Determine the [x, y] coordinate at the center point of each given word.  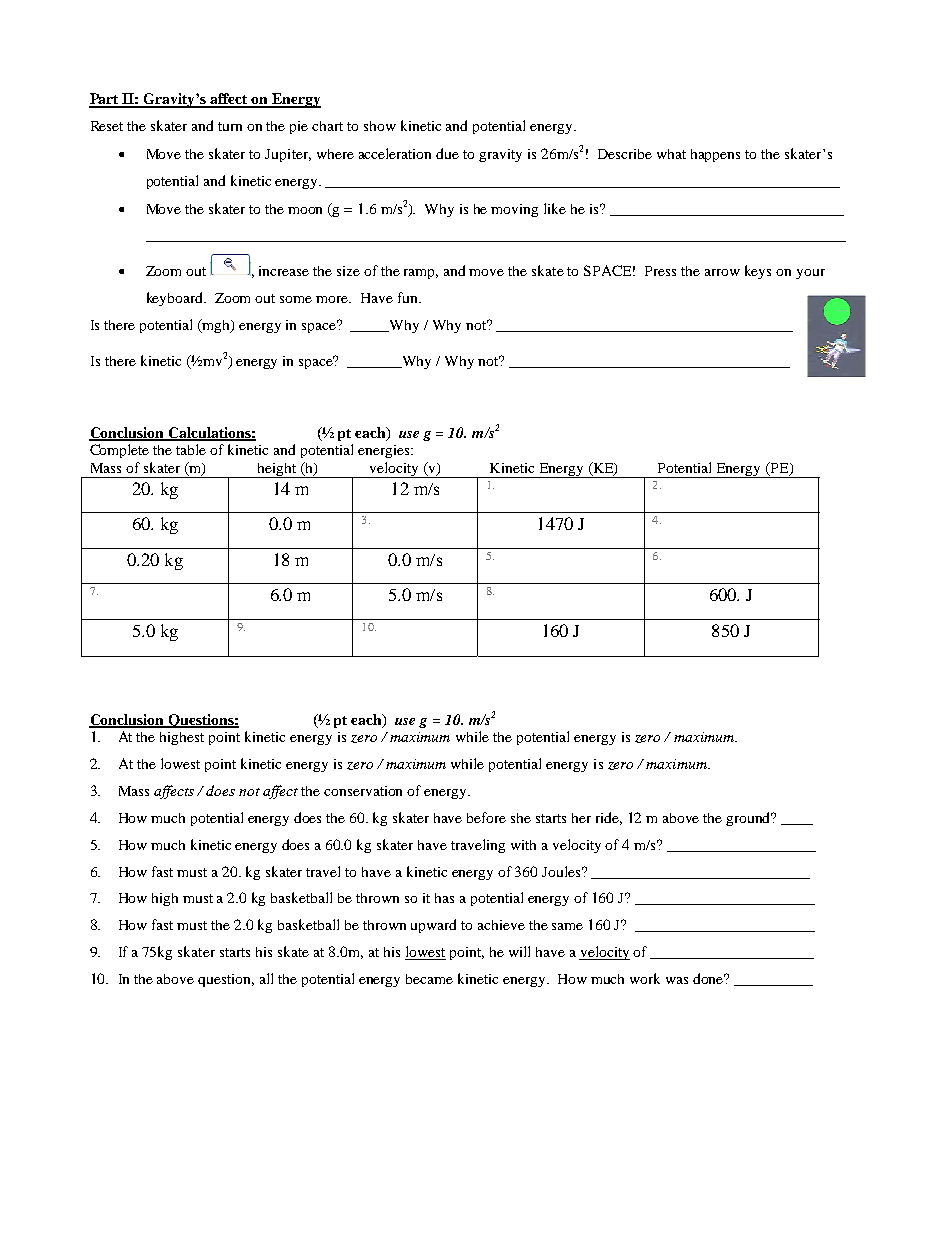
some [296, 299]
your [810, 274]
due [447, 153]
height [277, 470]
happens [715, 155]
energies [385, 451]
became [429, 979]
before [486, 817]
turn [230, 126]
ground [749, 819]
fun [409, 297]
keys [758, 272]
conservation [363, 791]
